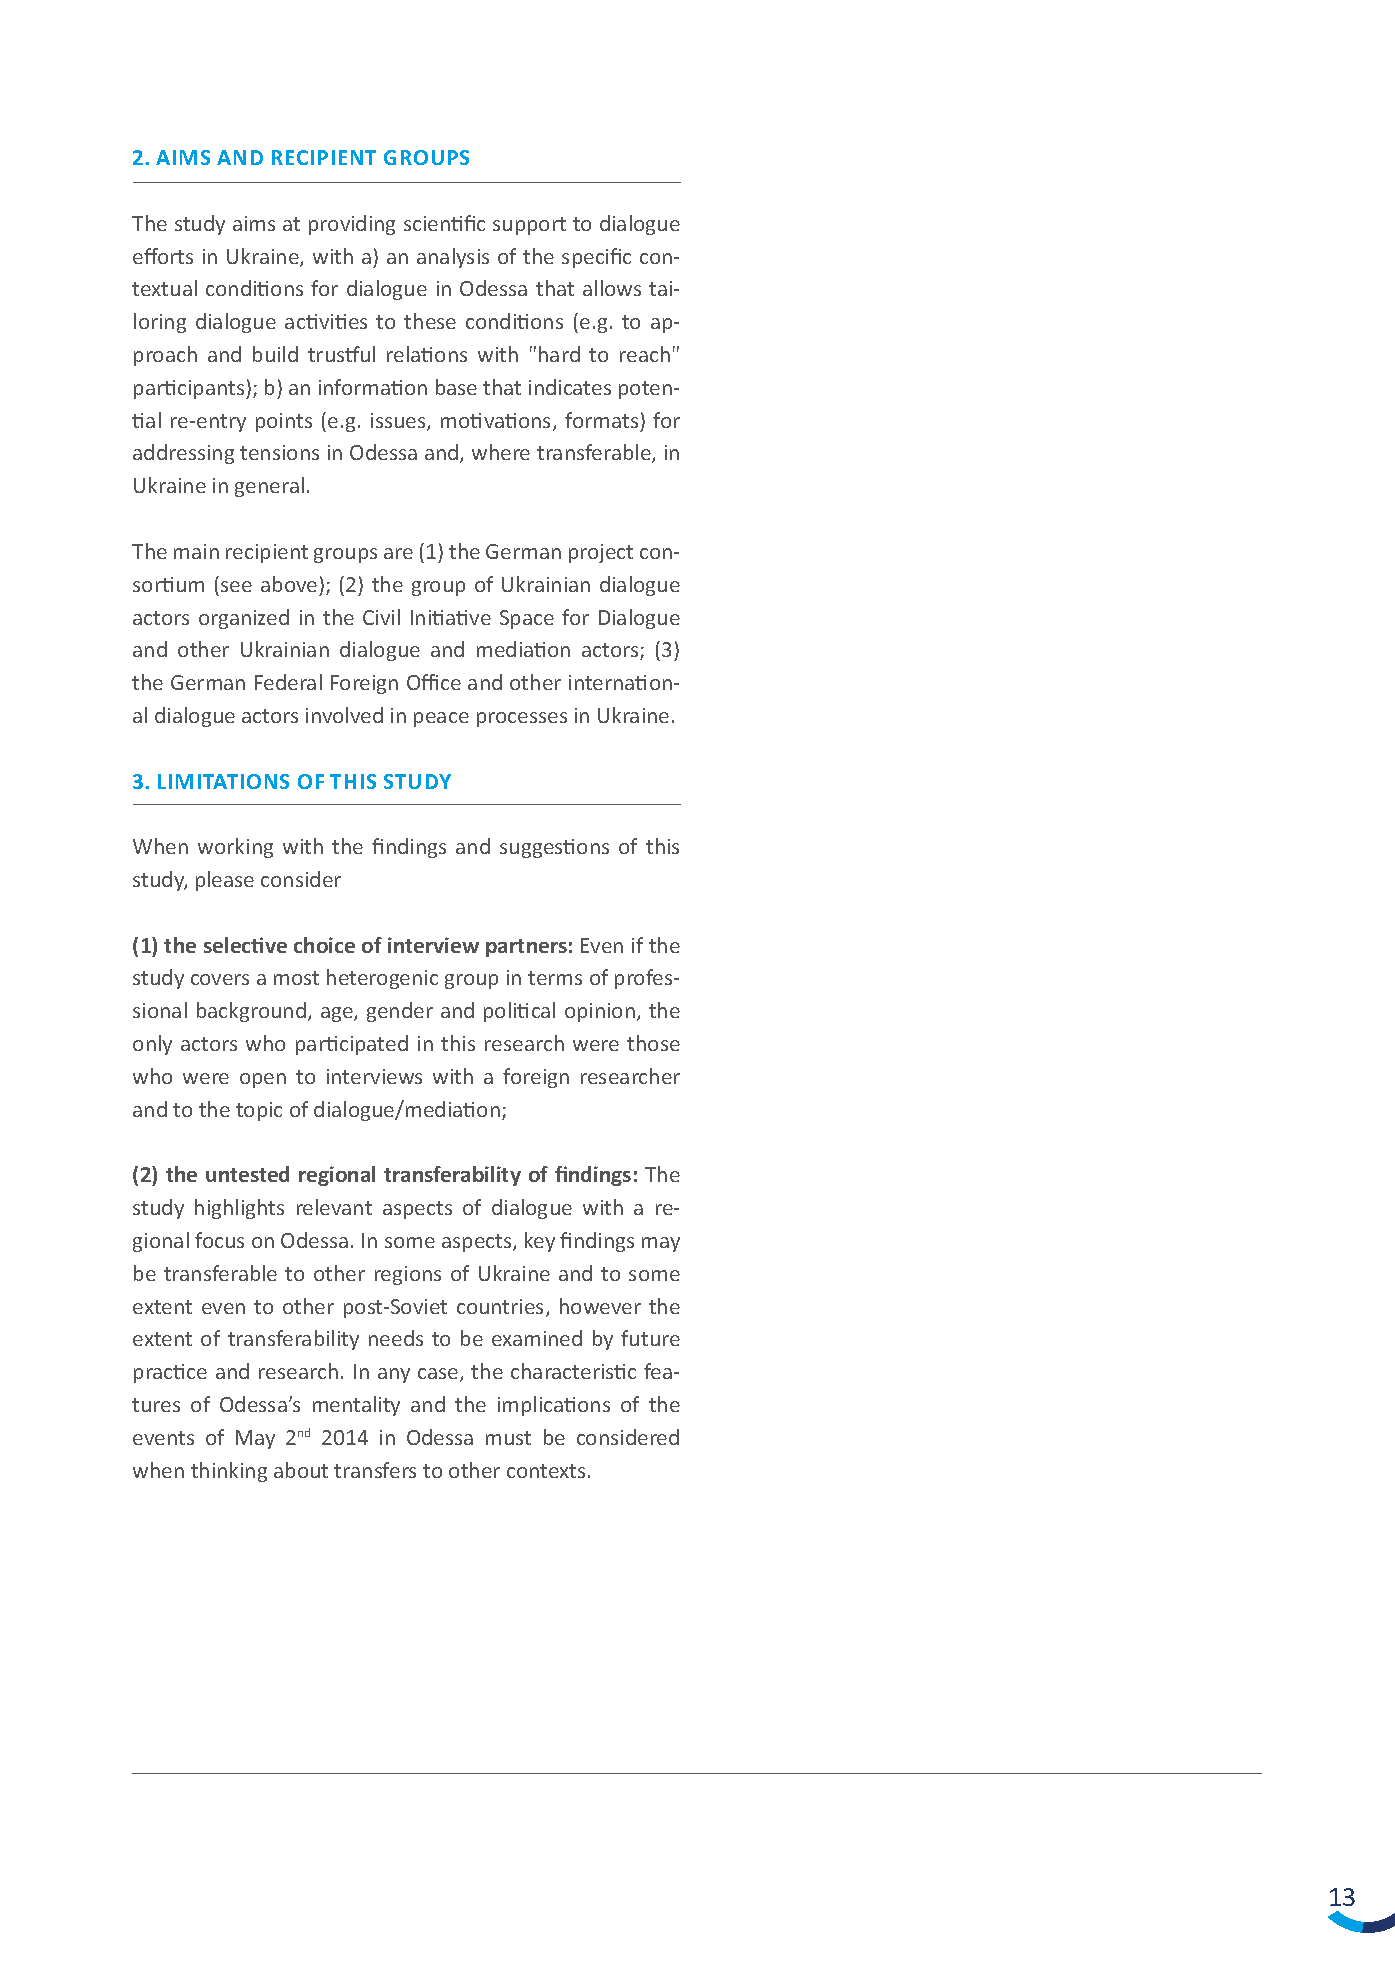 This screenshot has width=1395, height=1973. What do you see at coordinates (196, 551) in the screenshot?
I see `main` at bounding box center [196, 551].
